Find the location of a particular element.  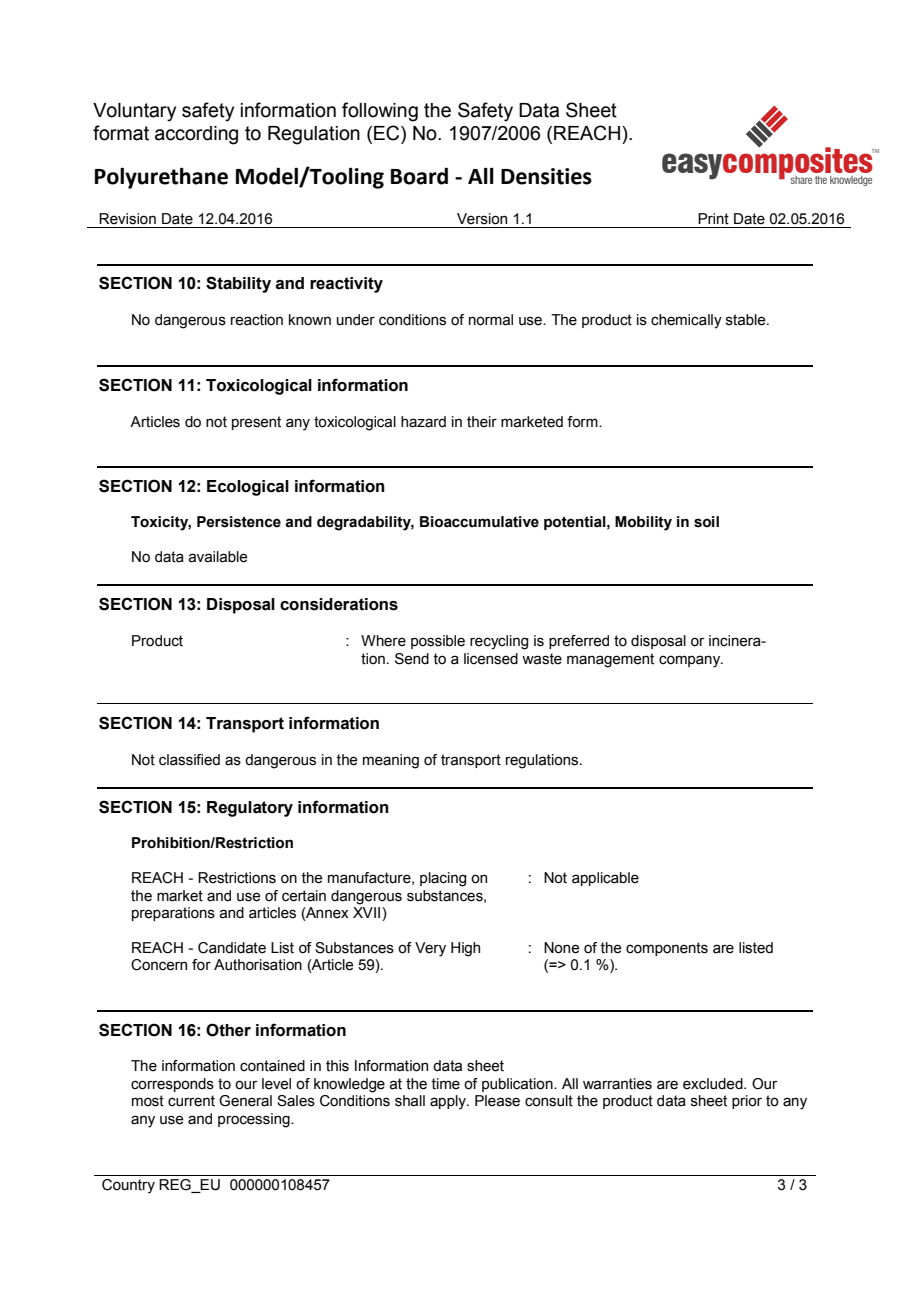

Board is located at coordinates (419, 176).
